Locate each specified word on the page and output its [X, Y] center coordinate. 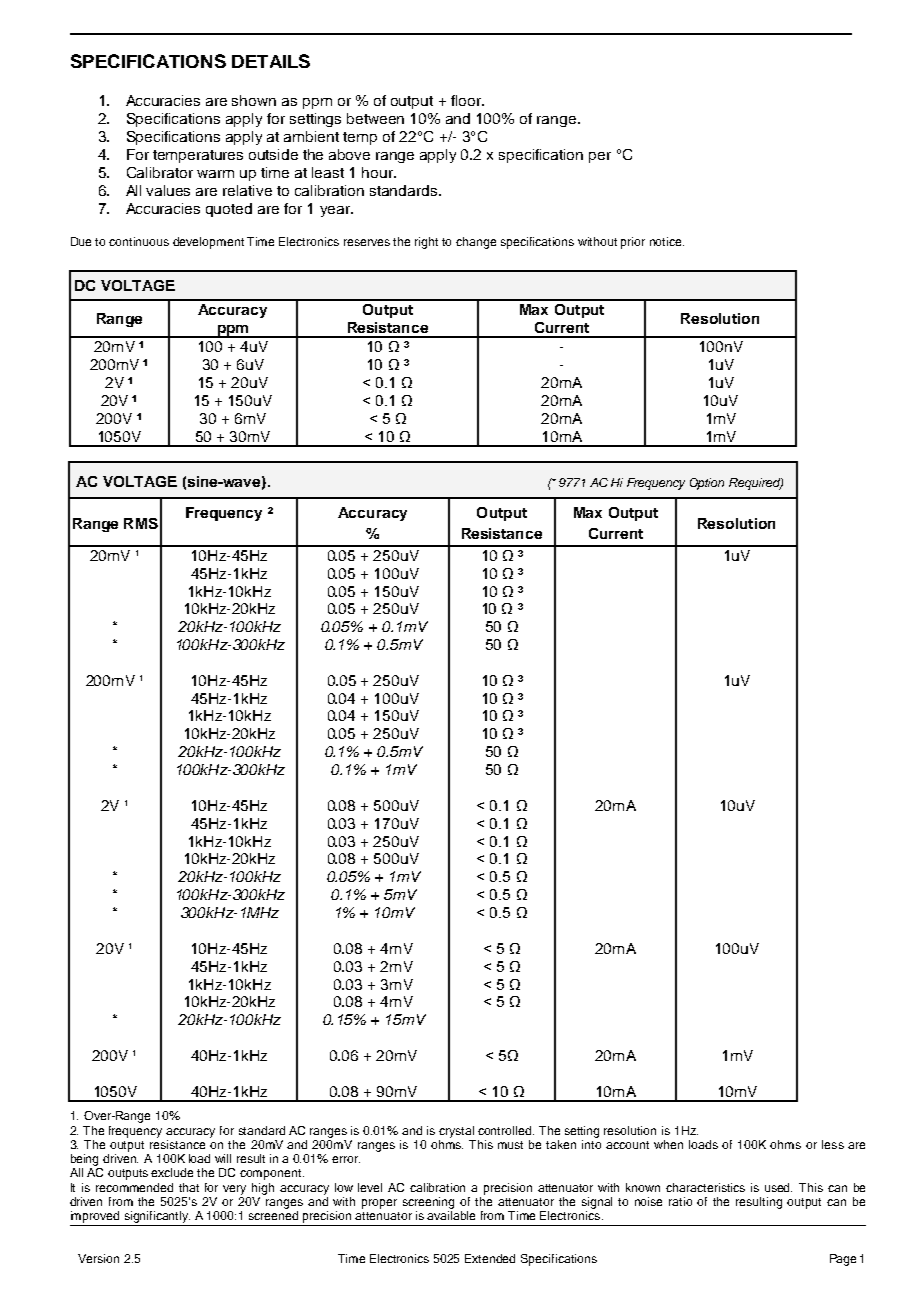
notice [667, 241]
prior [633, 243]
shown [254, 100]
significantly [156, 1218]
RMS [141, 523]
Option [707, 484]
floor [467, 100]
